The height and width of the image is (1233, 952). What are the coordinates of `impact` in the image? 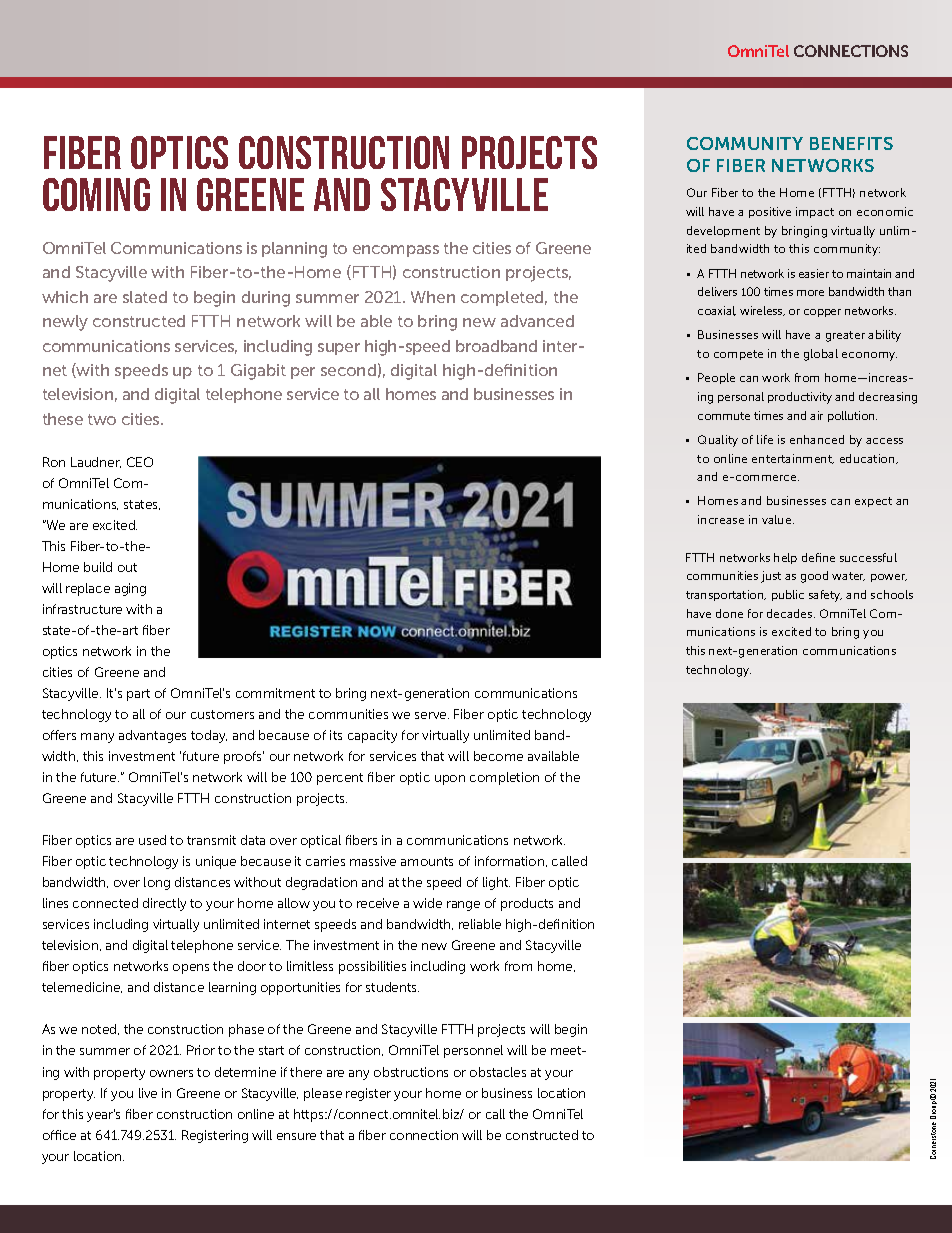 It's located at (815, 212).
